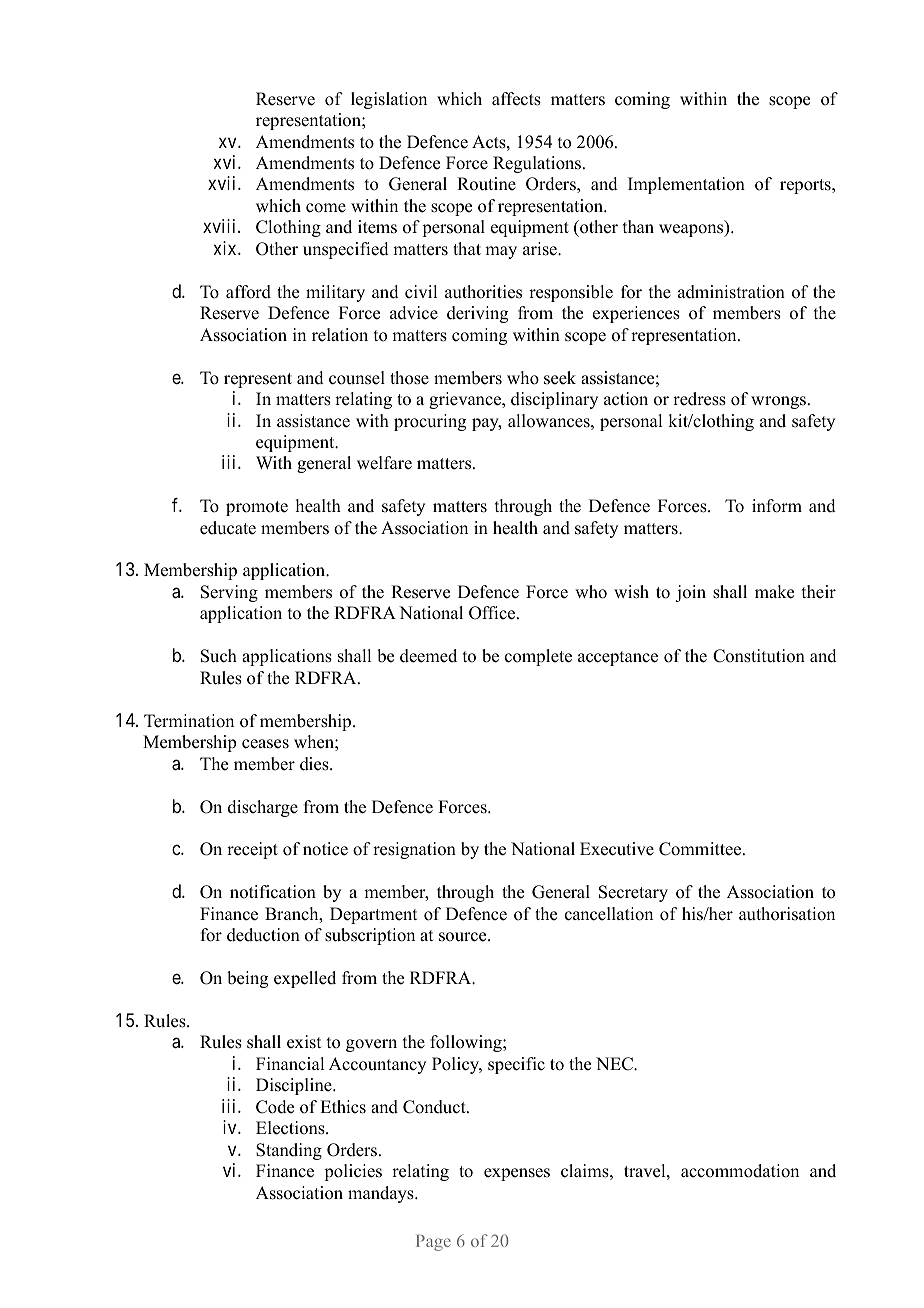 Image resolution: width=924 pixels, height=1308 pixels. Describe the element at coordinates (516, 99) in the screenshot. I see `affects` at that location.
